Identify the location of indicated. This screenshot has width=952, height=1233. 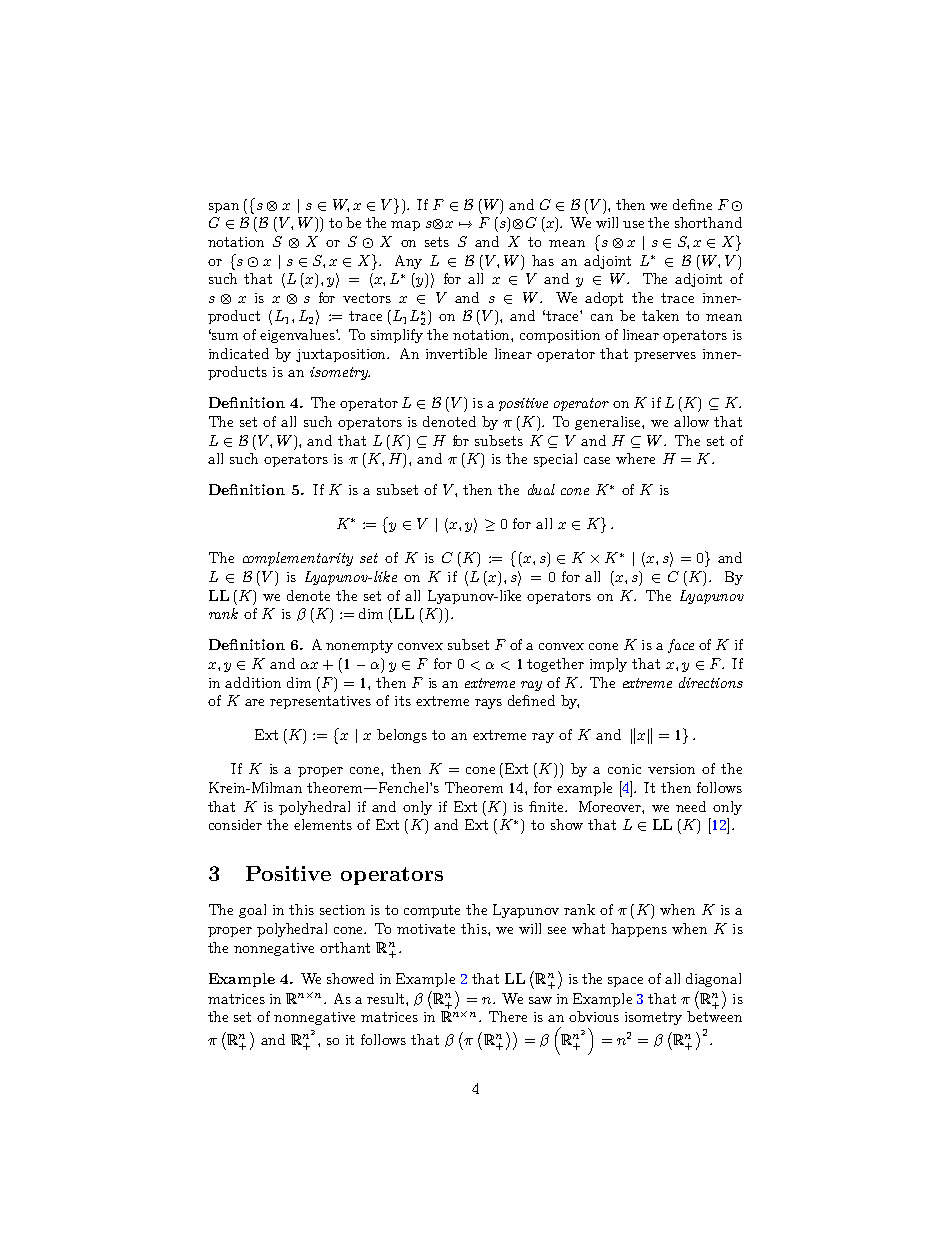
(239, 353).
